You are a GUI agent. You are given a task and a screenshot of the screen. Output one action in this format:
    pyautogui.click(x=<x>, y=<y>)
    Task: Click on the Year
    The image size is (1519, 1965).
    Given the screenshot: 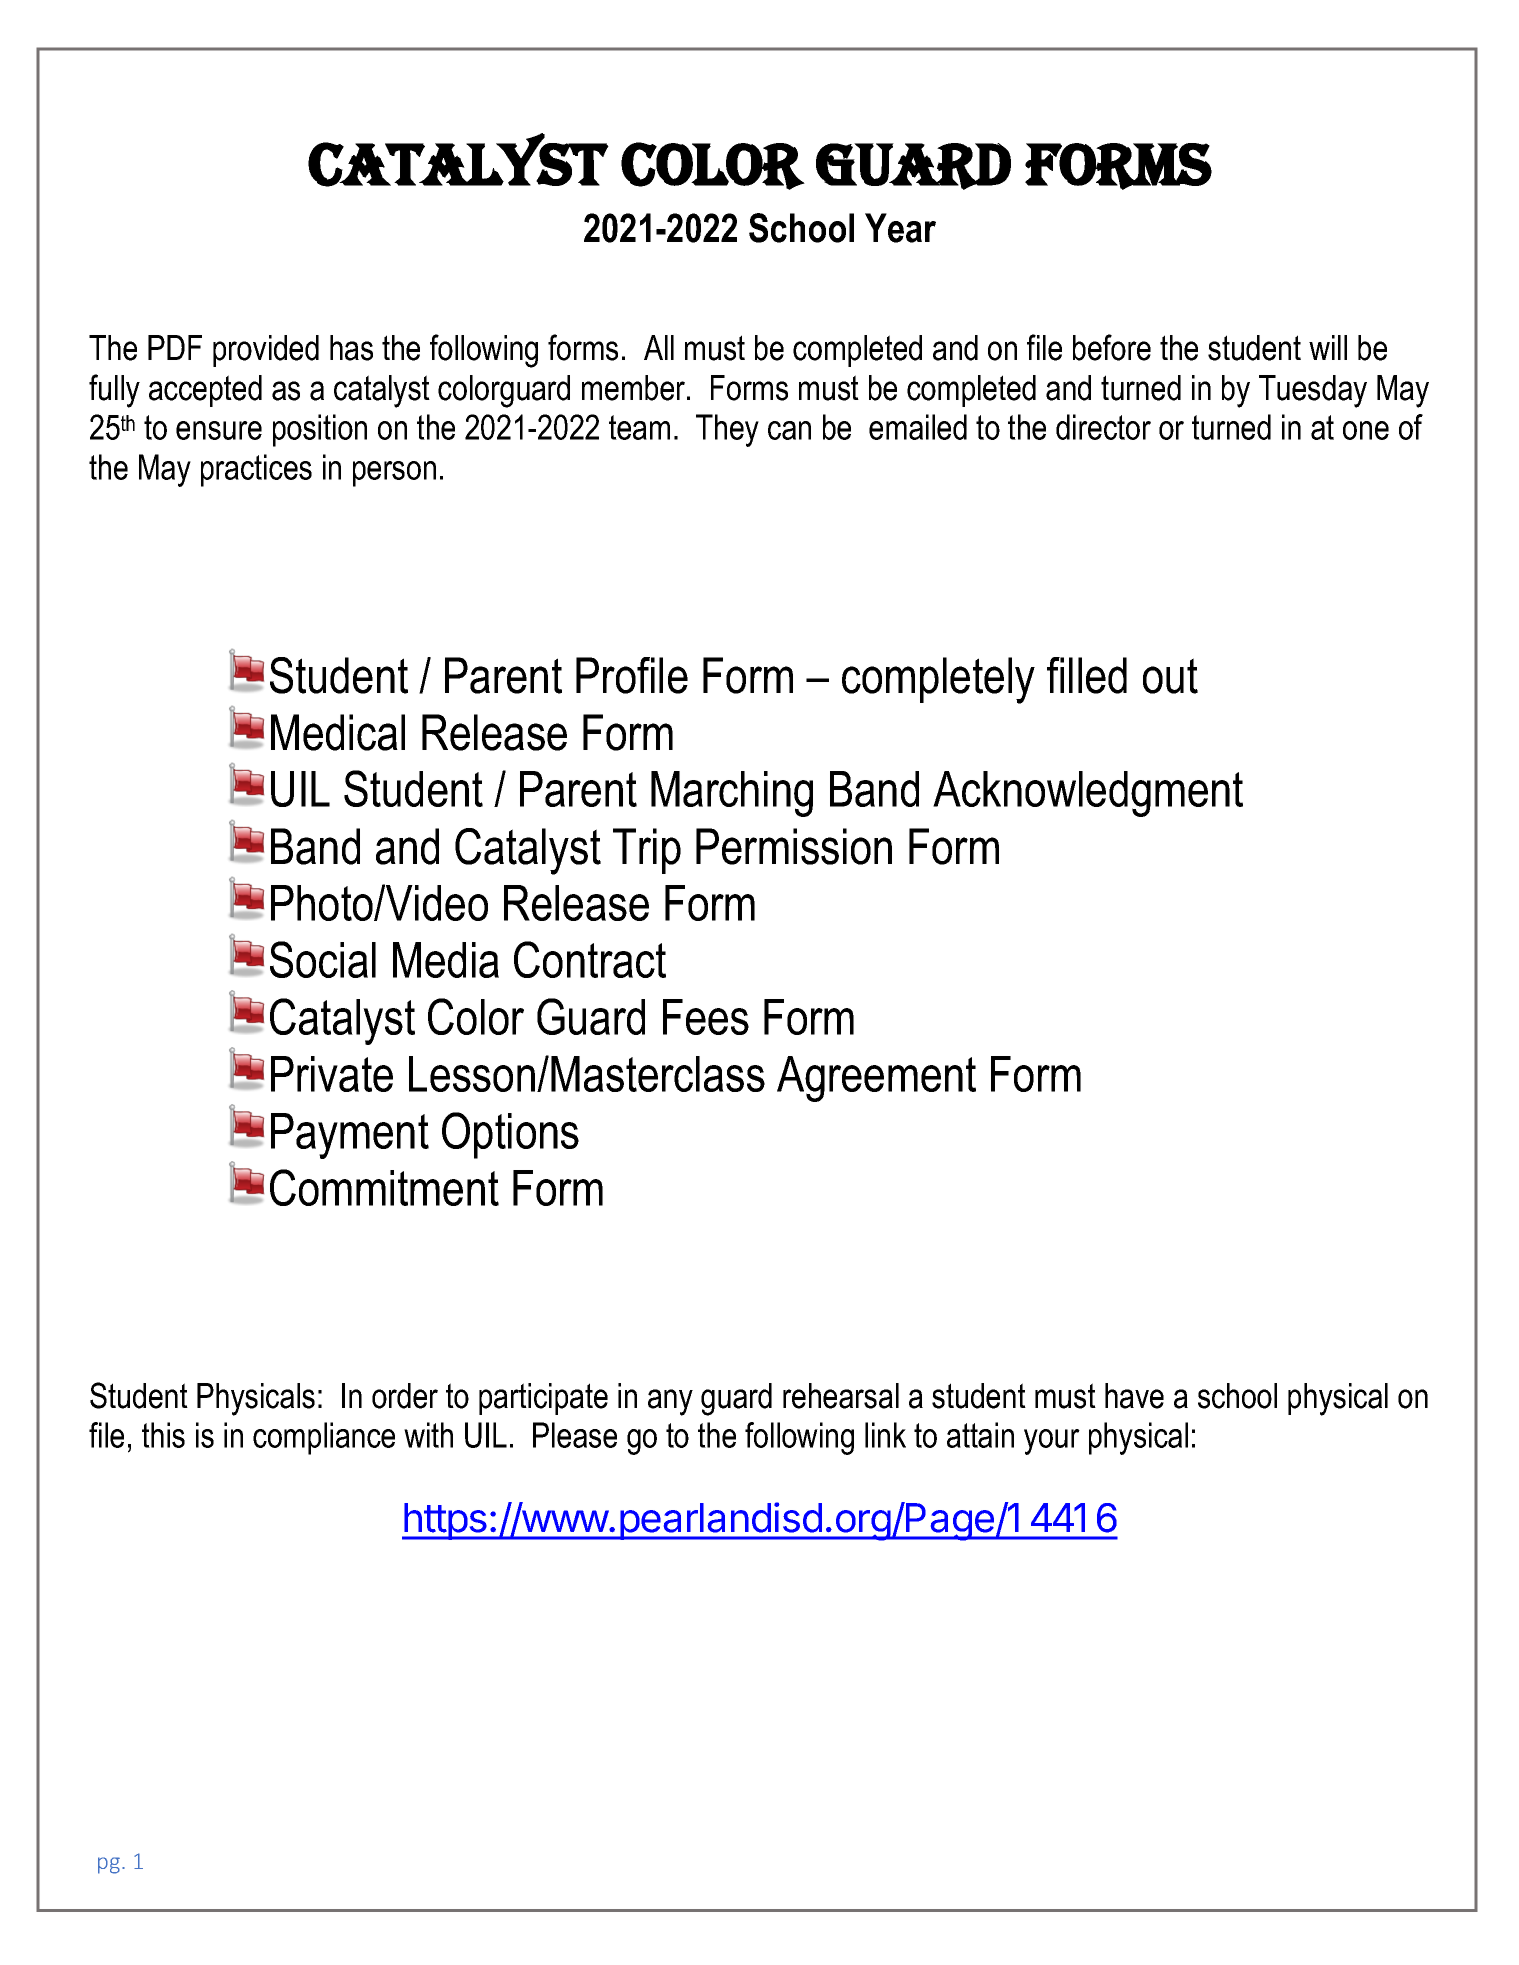 What is the action you would take?
    pyautogui.click(x=900, y=228)
